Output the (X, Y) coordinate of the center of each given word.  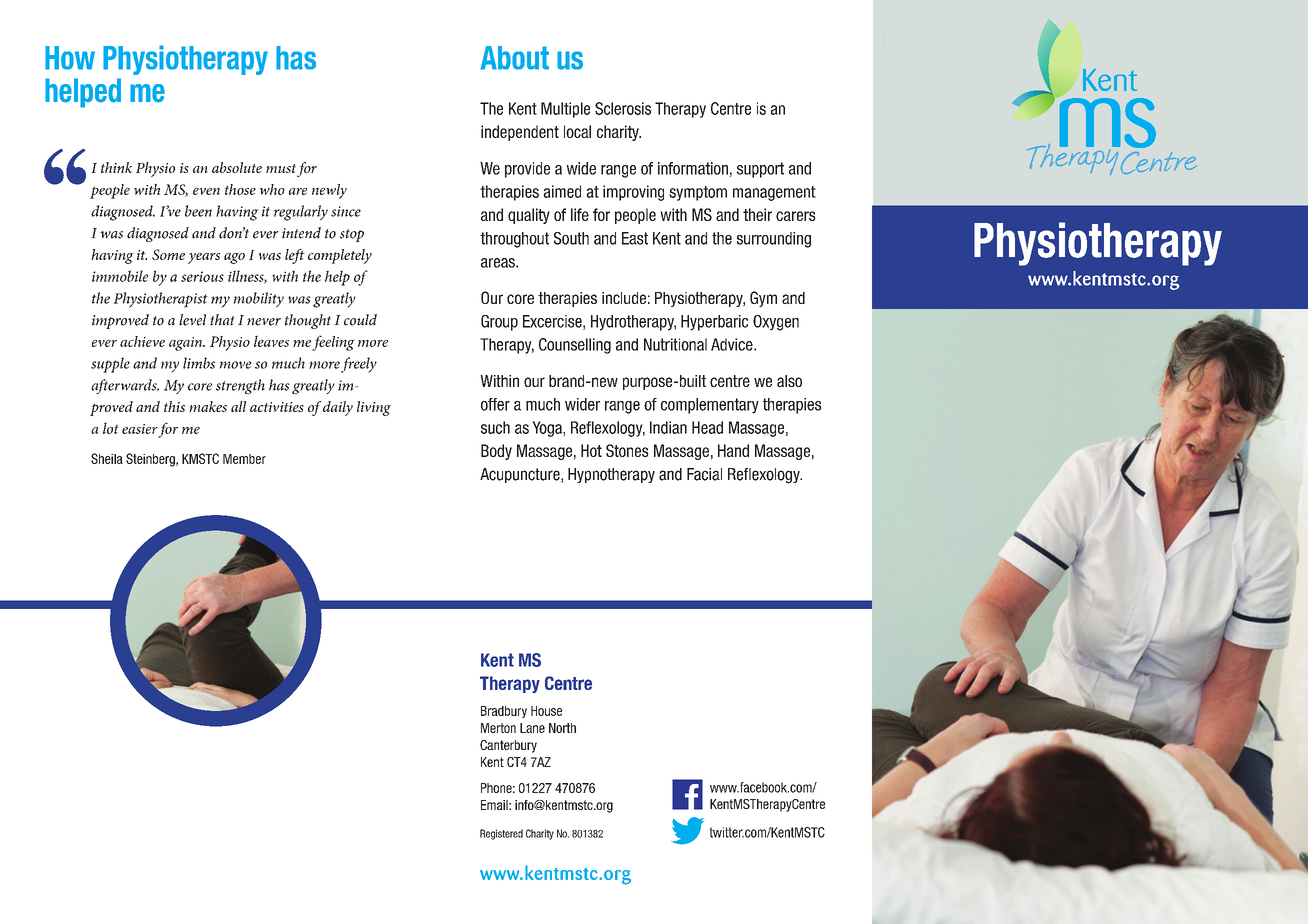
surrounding (774, 240)
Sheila (107, 458)
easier (140, 429)
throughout (514, 240)
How (70, 58)
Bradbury (504, 712)
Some (168, 254)
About (514, 58)
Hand (733, 450)
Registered (501, 834)
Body (496, 452)
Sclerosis (623, 108)
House (546, 711)
